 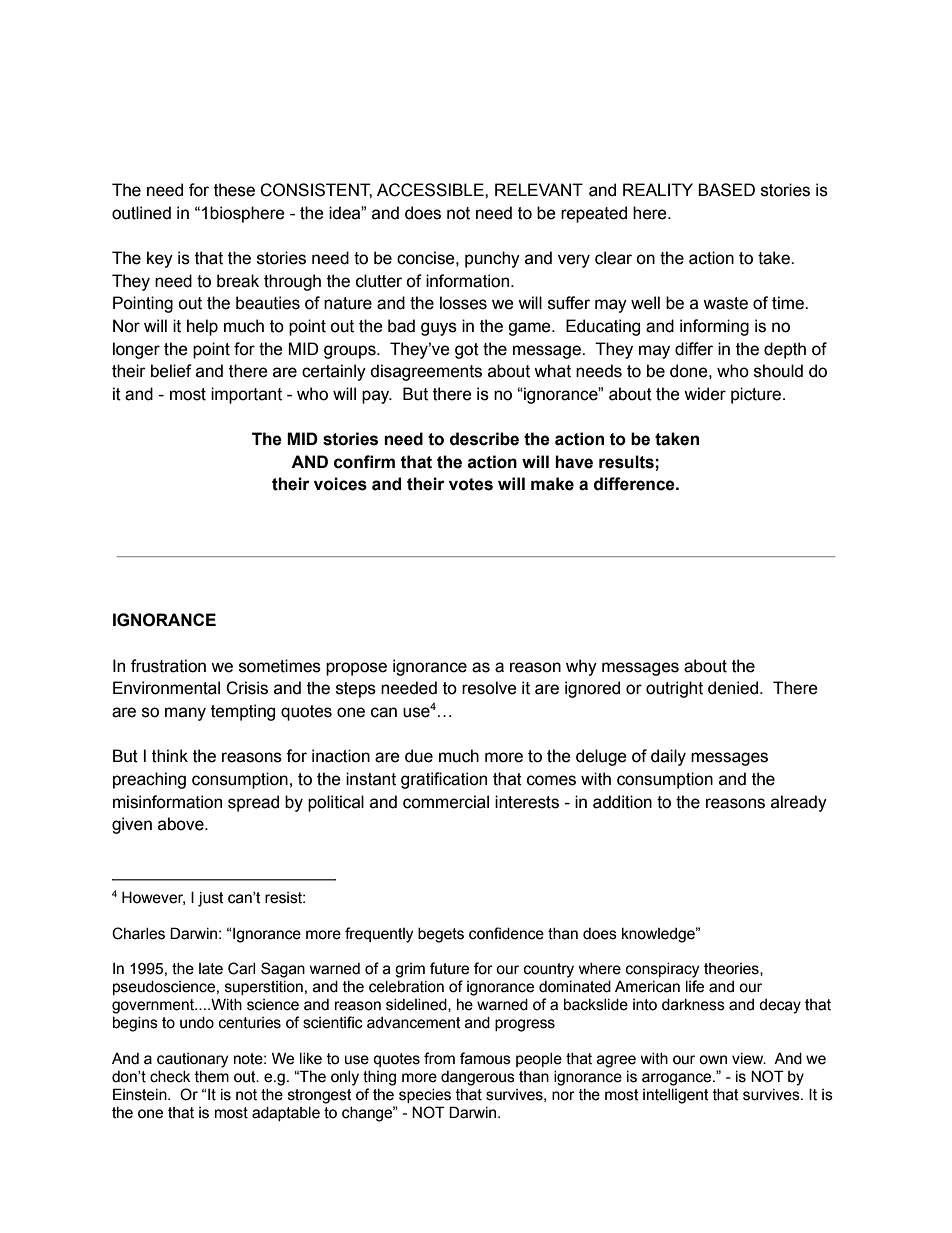 What do you see at coordinates (253, 803) in the screenshot?
I see `spread` at bounding box center [253, 803].
